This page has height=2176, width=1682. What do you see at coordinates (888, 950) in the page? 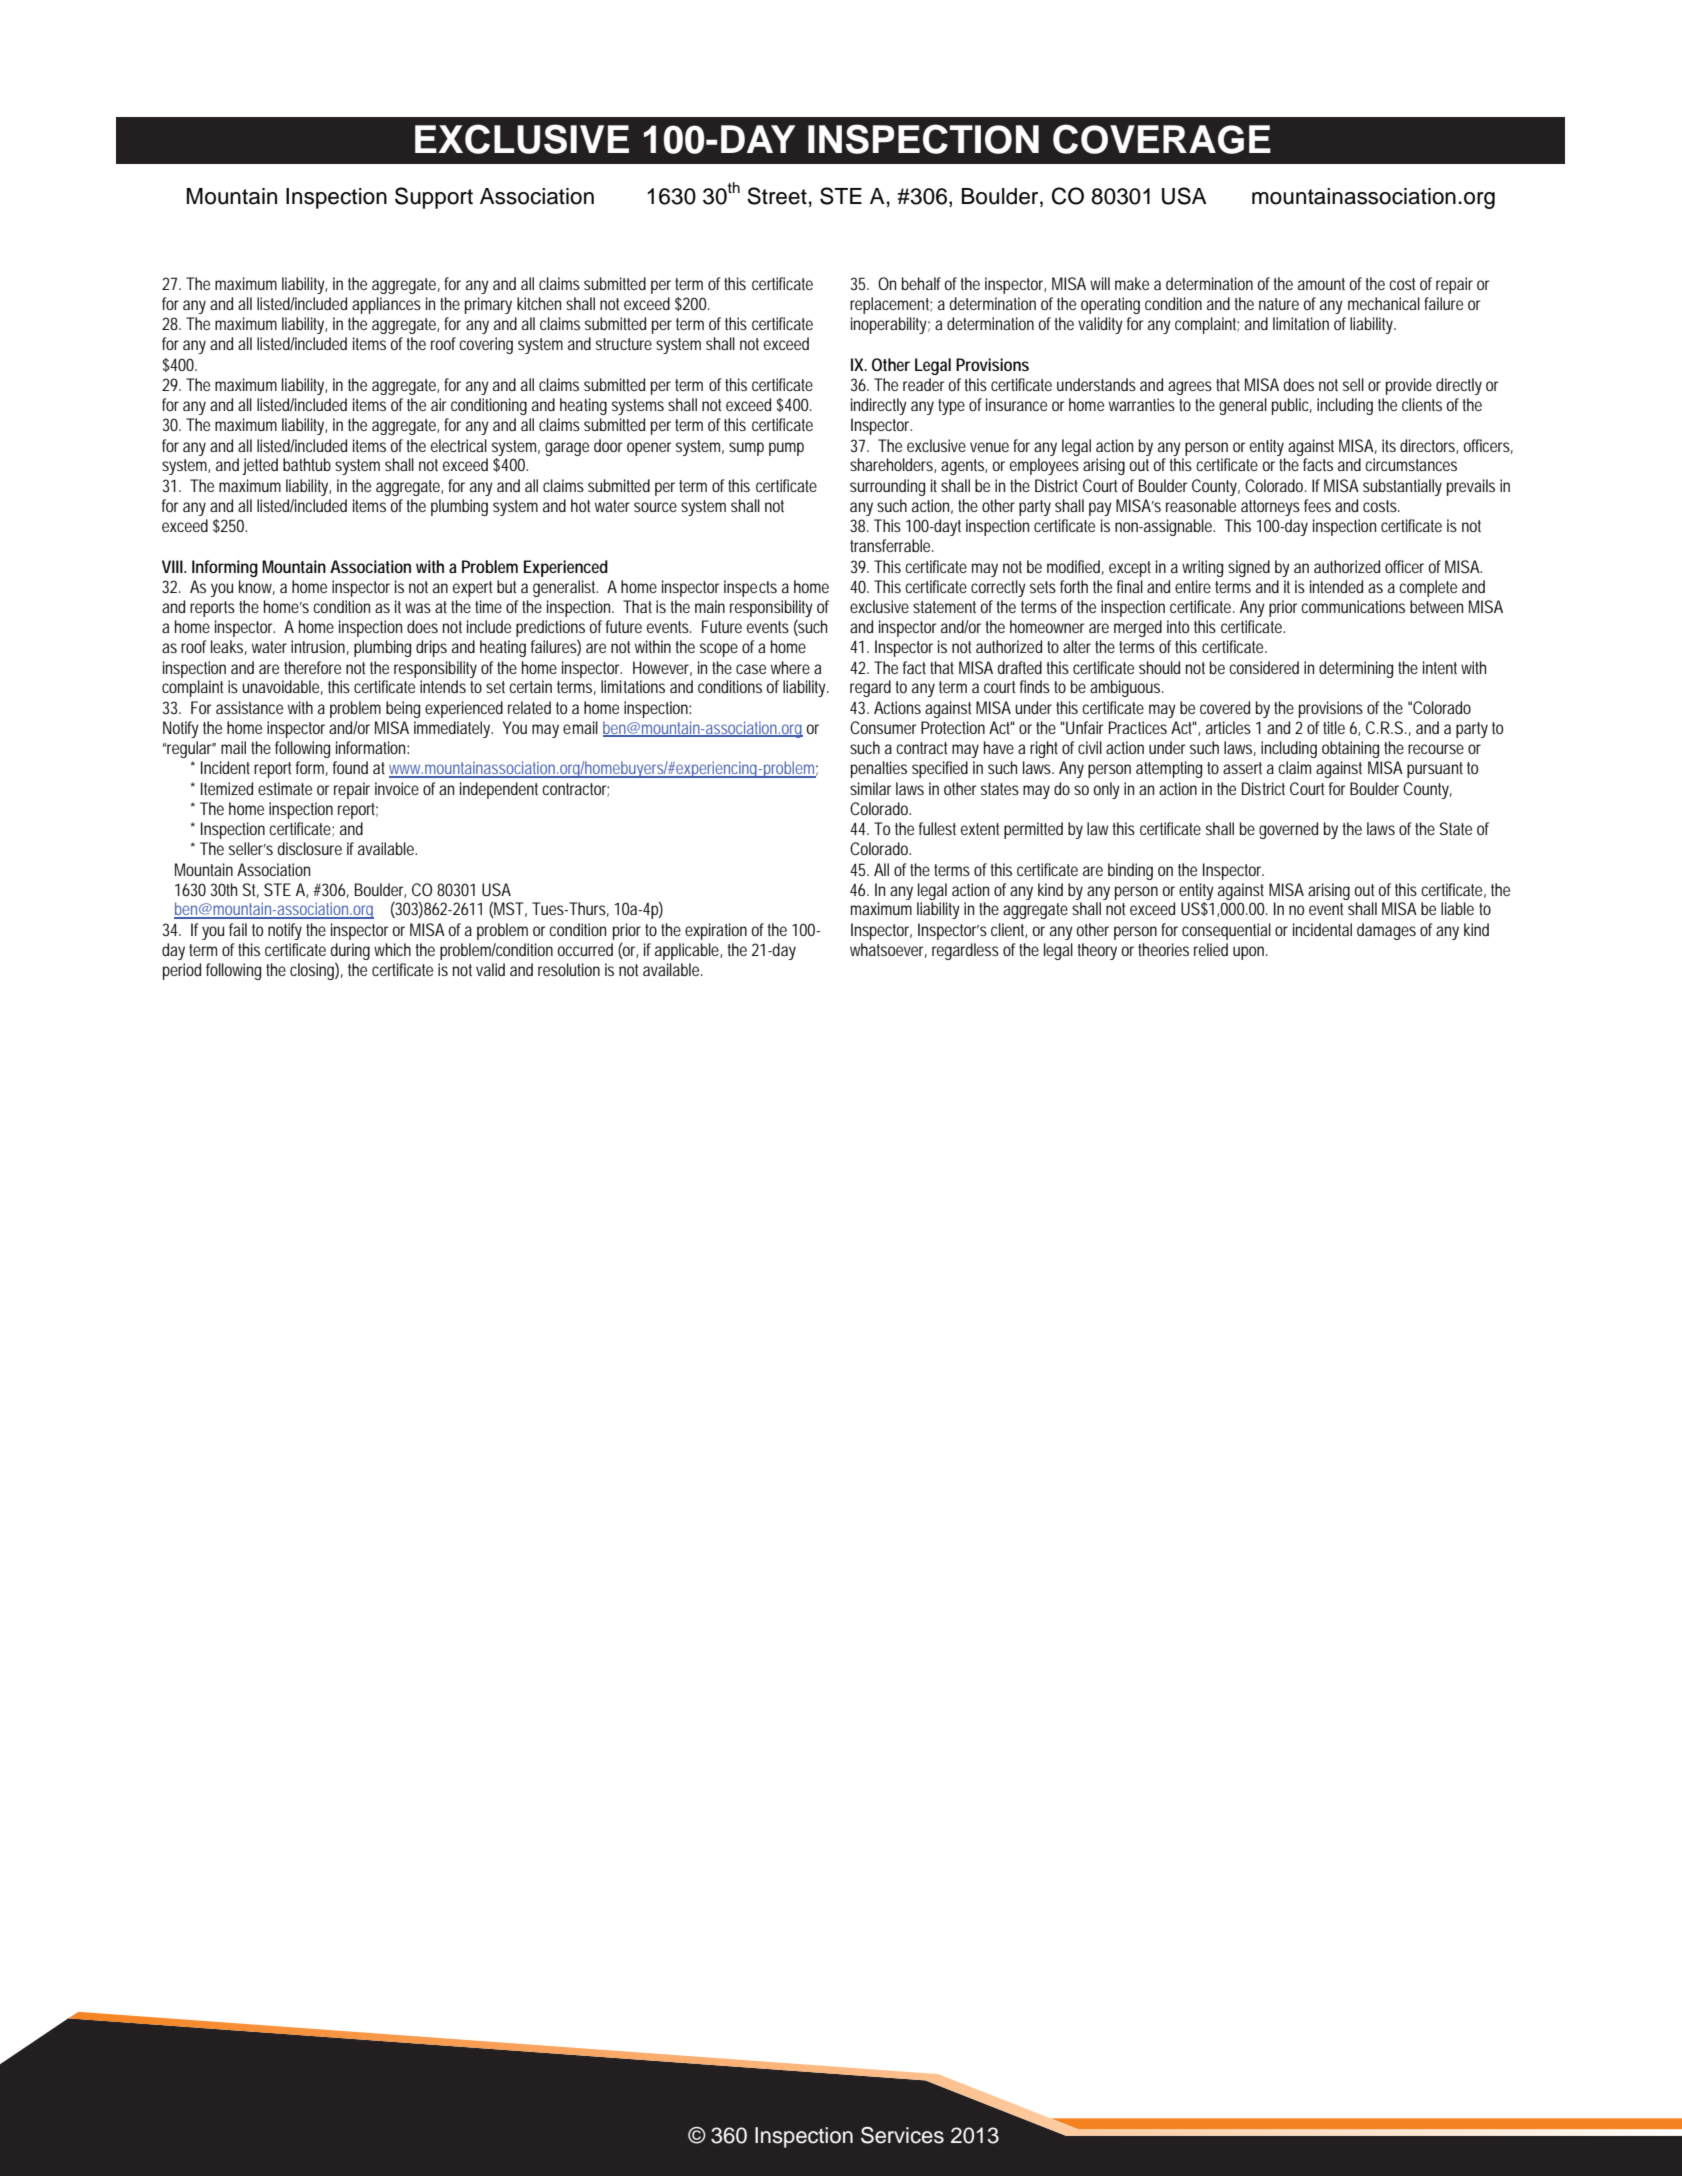
I see `whatsoever` at bounding box center [888, 950].
